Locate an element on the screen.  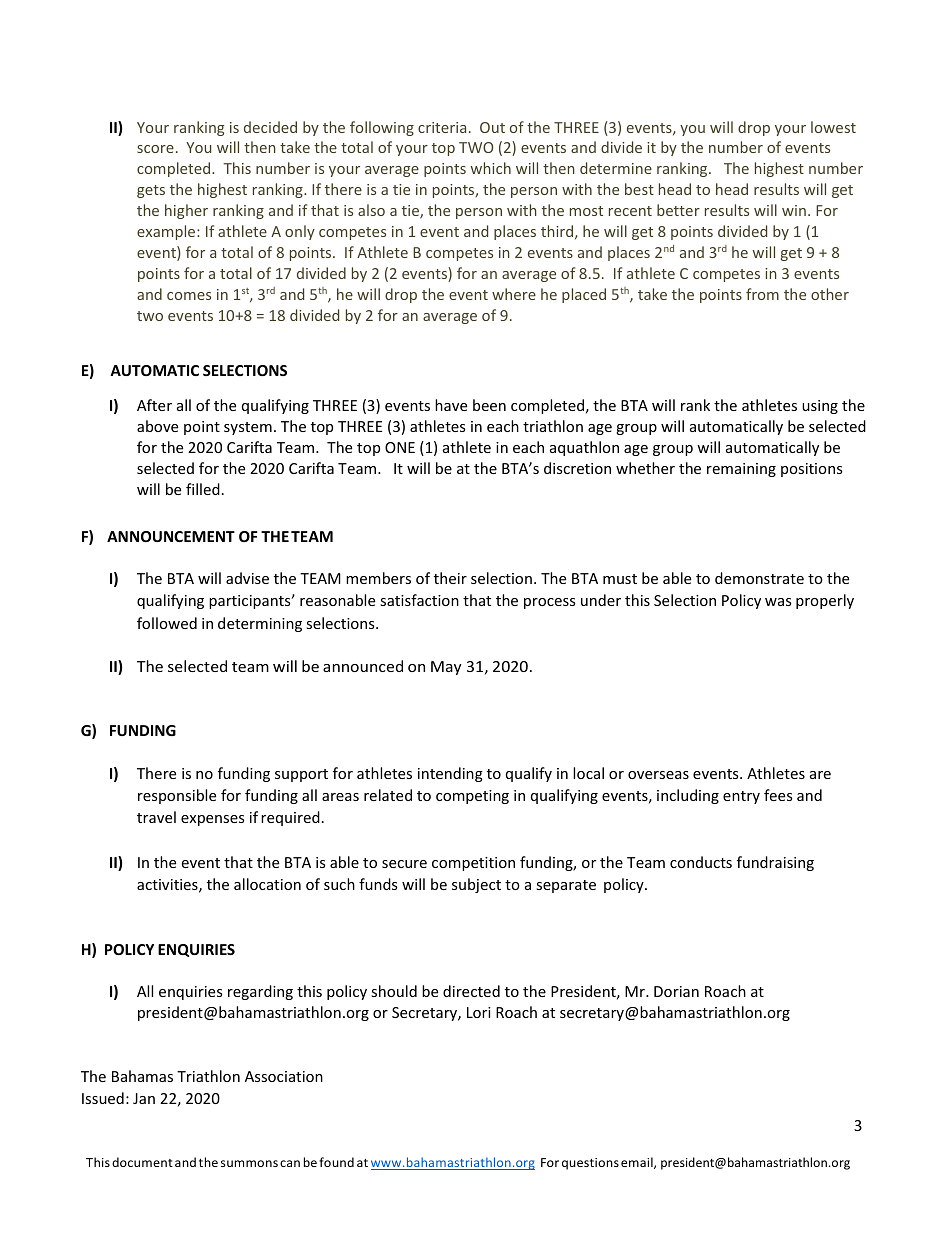
followed is located at coordinates (167, 623).
